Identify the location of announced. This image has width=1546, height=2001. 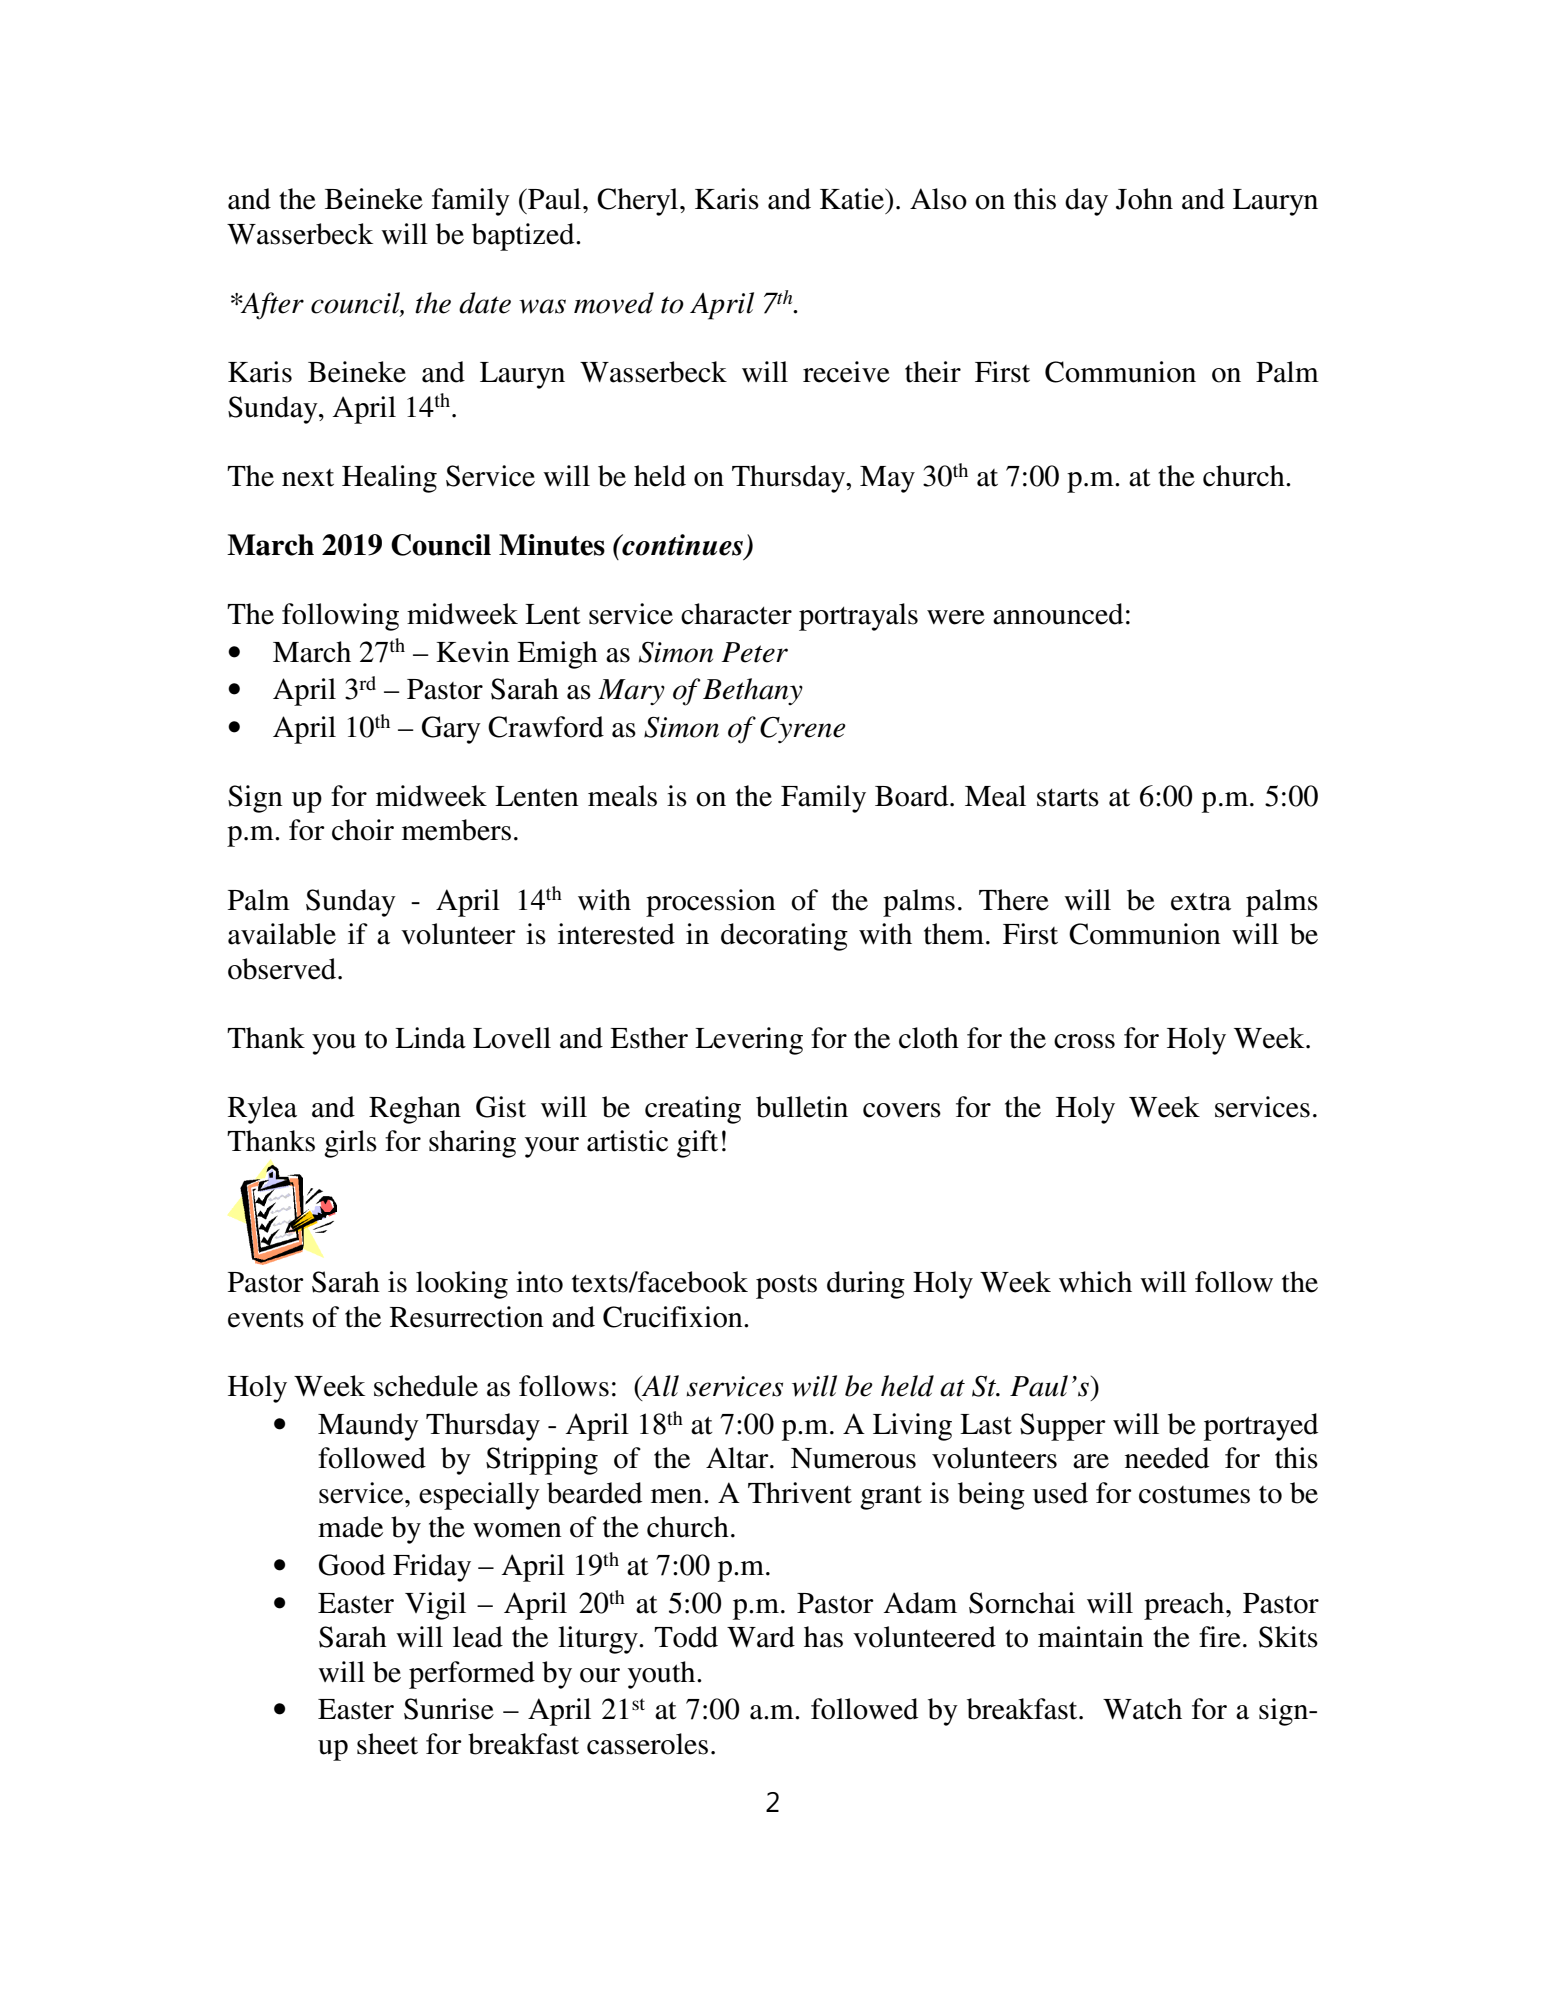
(1058, 614).
